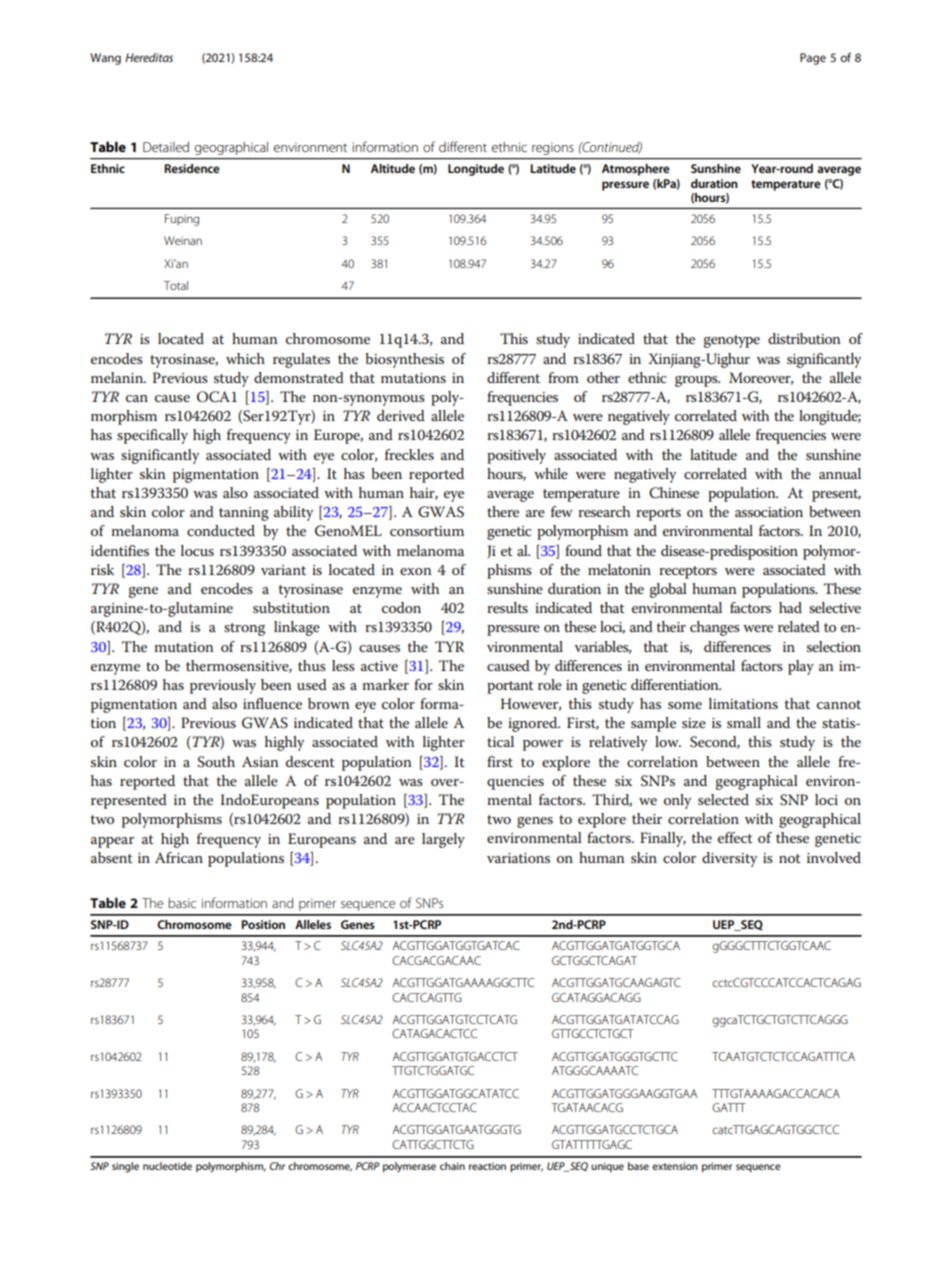  What do you see at coordinates (167, 1166) in the document?
I see `nucleotide` at bounding box center [167, 1166].
